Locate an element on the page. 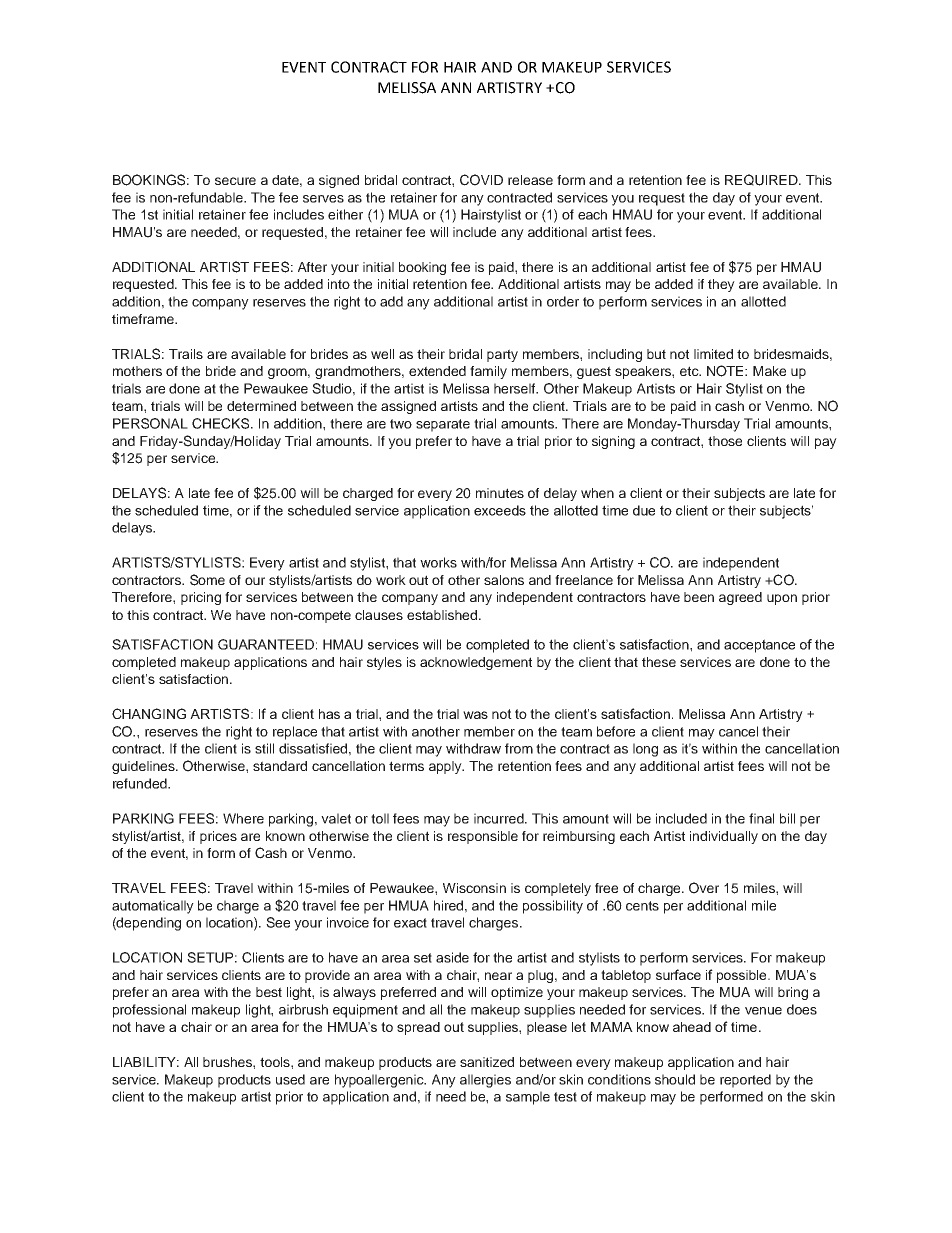  responsible is located at coordinates (483, 837).
